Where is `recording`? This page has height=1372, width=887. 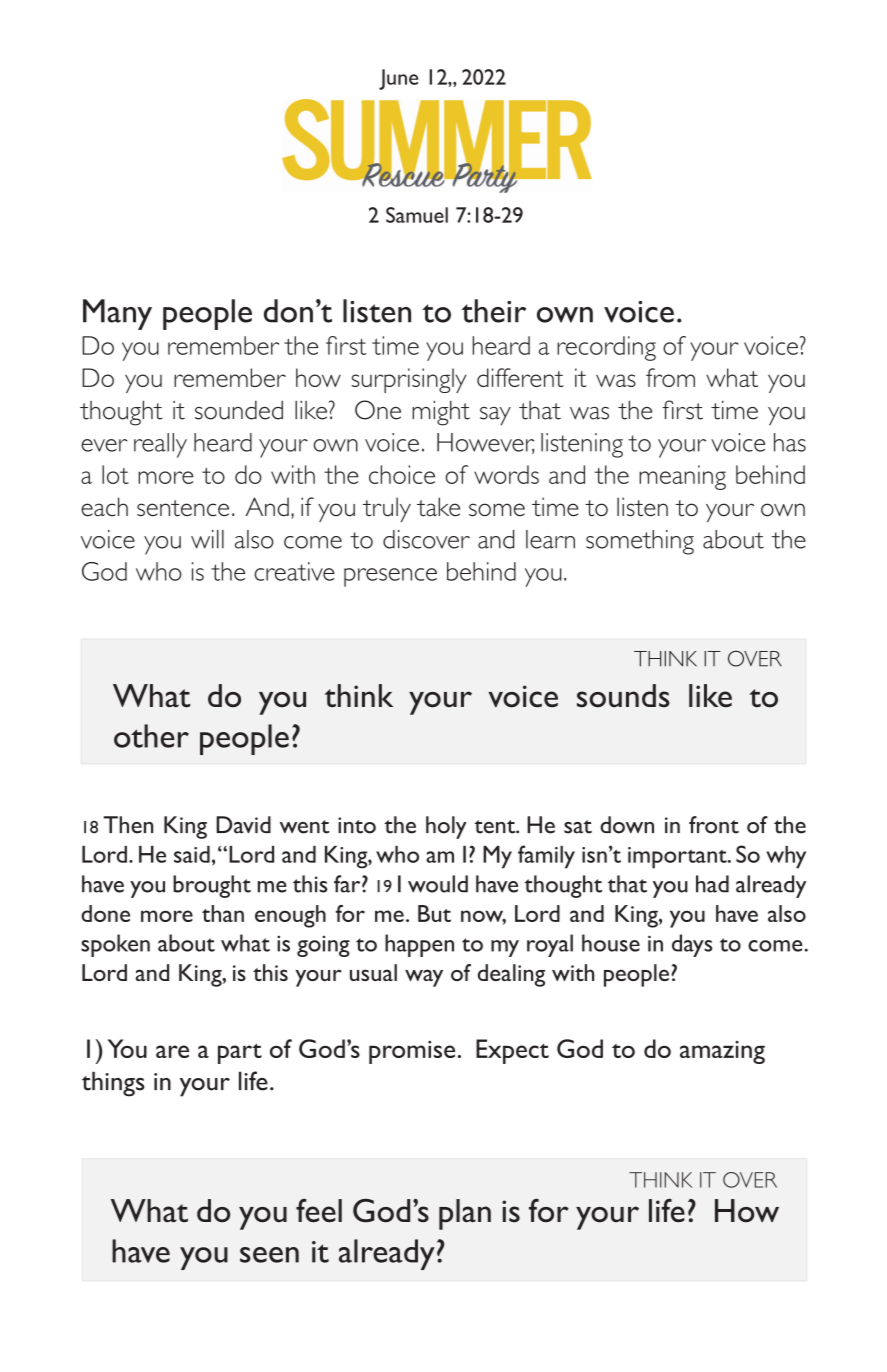
recording is located at coordinates (606, 348).
